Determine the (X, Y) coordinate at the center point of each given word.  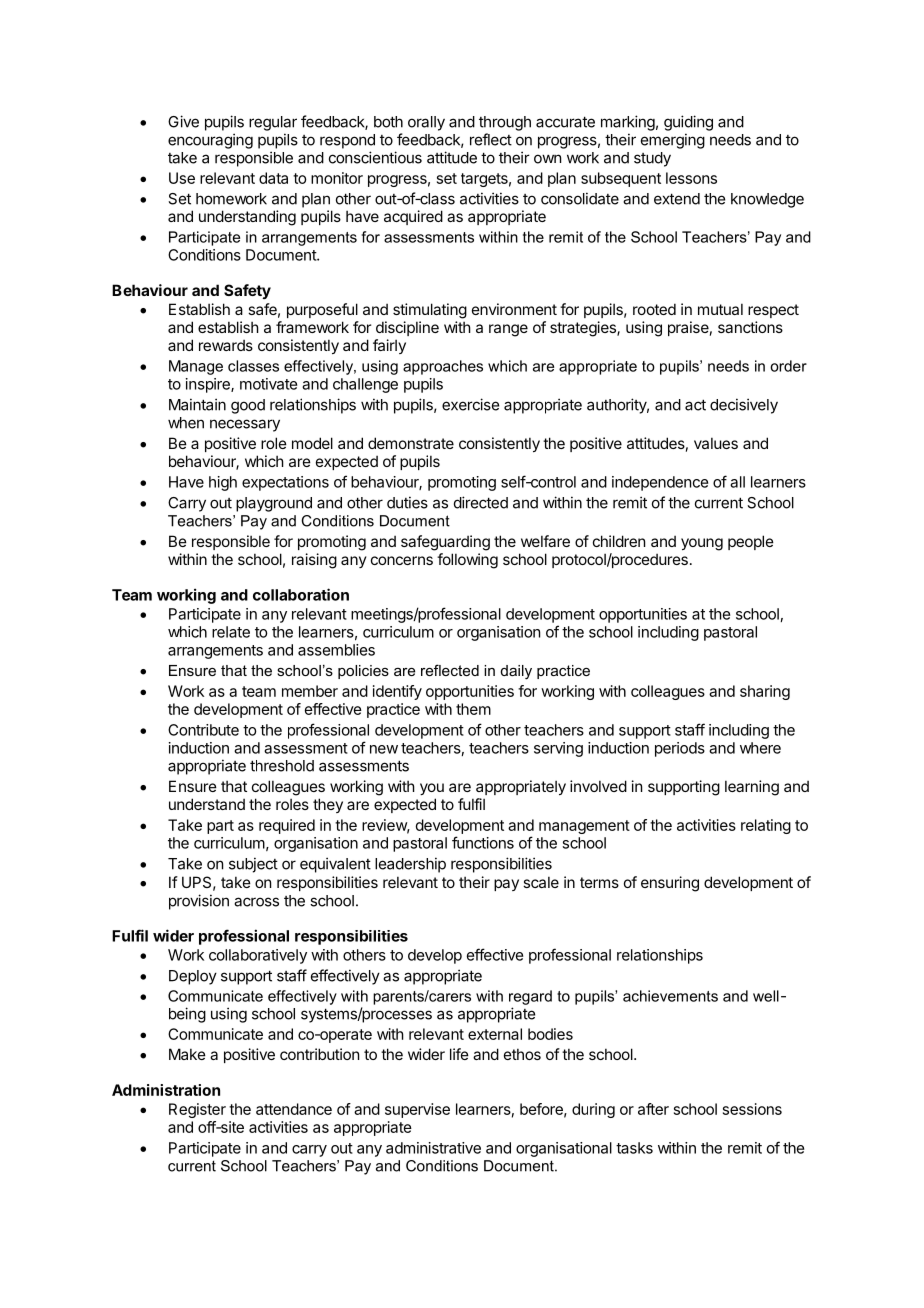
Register (197, 1110)
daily (516, 672)
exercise (470, 404)
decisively (744, 406)
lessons (691, 178)
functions (483, 842)
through (505, 123)
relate (231, 632)
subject (253, 865)
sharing (765, 692)
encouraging (210, 141)
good (248, 406)
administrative (433, 1148)
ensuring (670, 884)
